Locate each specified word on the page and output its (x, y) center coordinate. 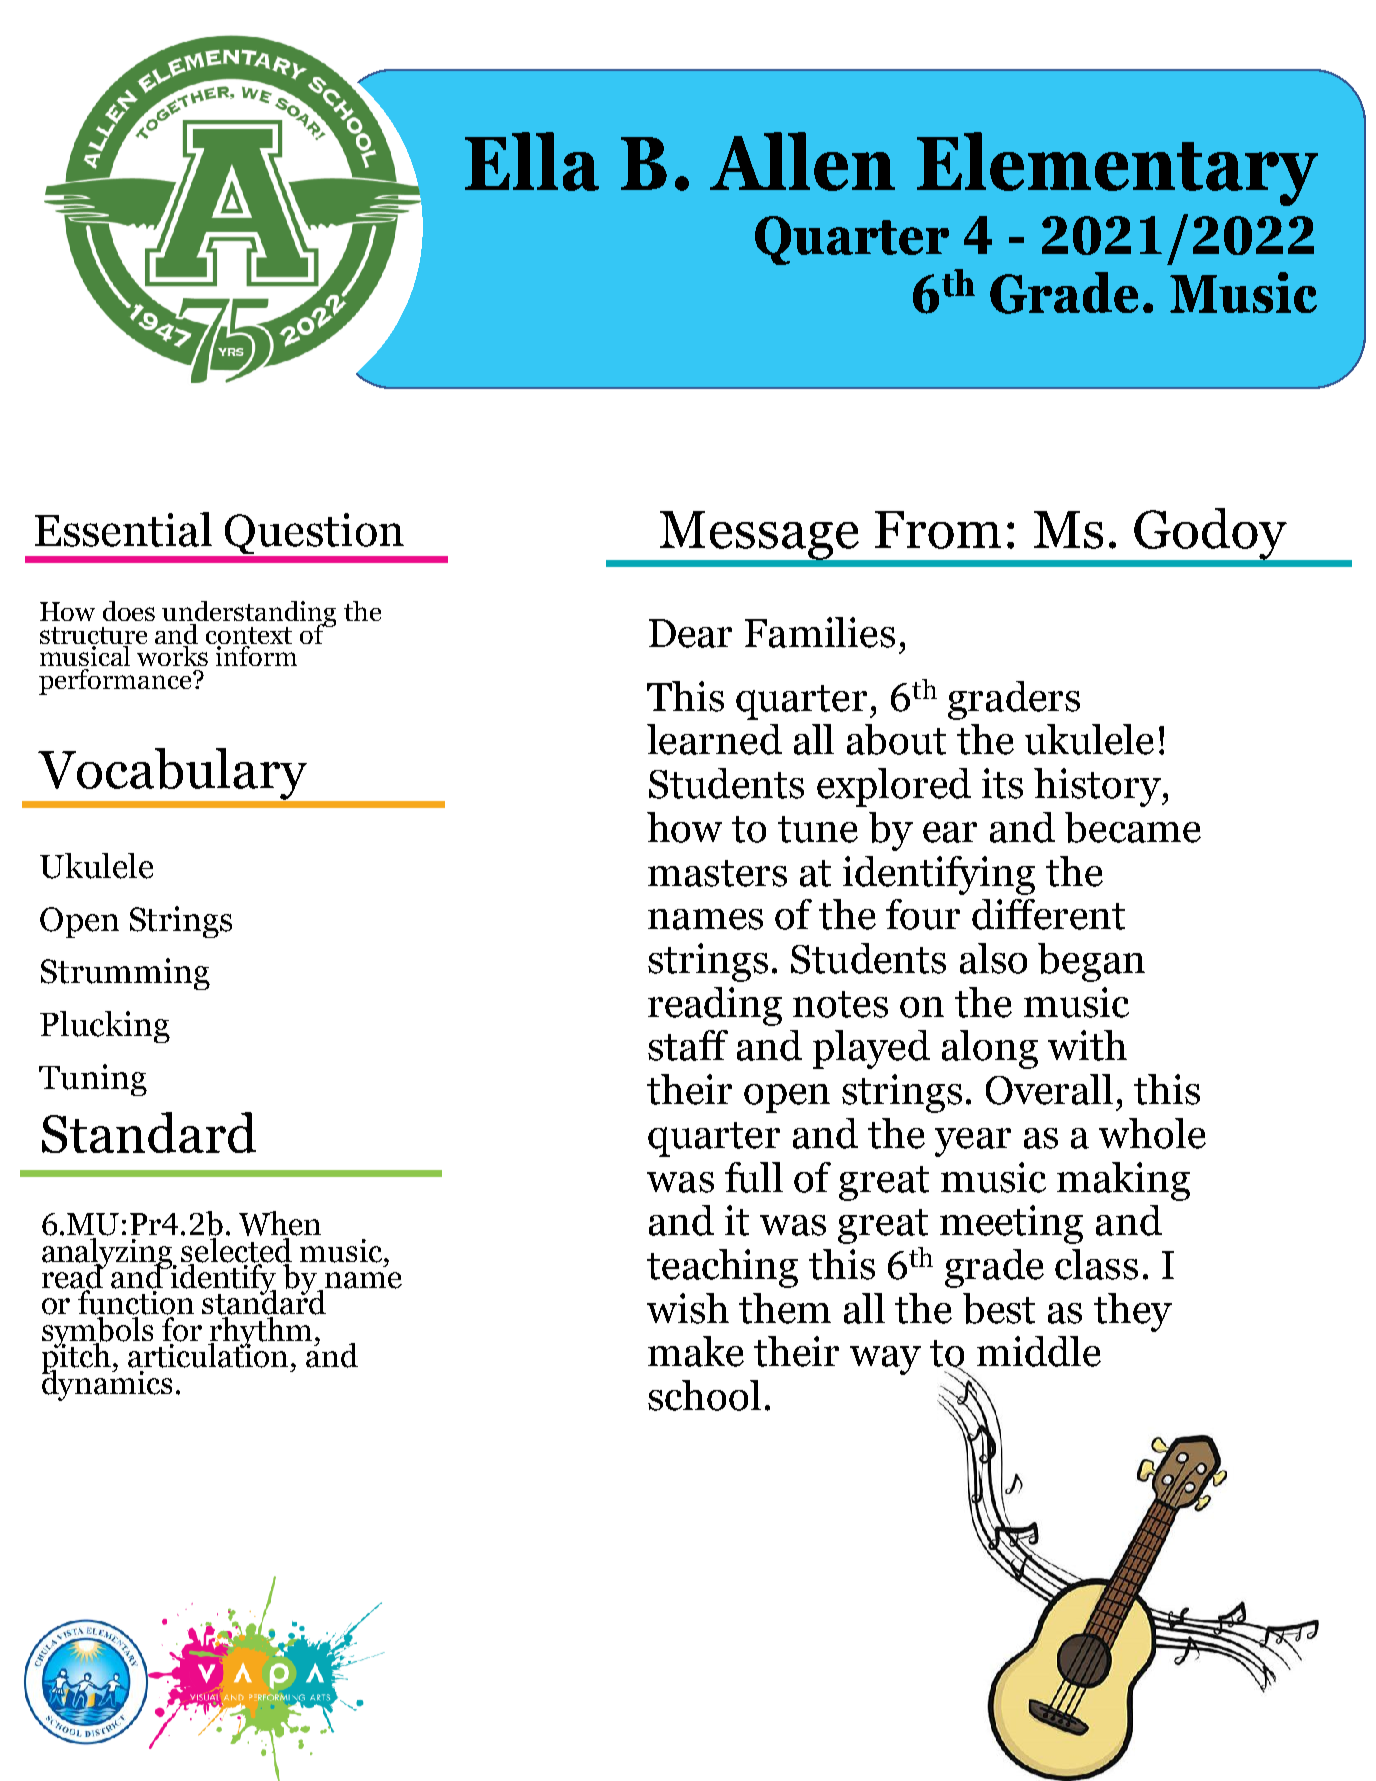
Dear (690, 633)
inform (255, 654)
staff (688, 1045)
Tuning (93, 1080)
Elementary (1117, 169)
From (938, 530)
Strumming (125, 974)
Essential (123, 529)
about (896, 739)
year (973, 1142)
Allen (802, 161)
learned (714, 739)
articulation (208, 1354)
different (1048, 914)
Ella (532, 161)
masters (717, 873)
